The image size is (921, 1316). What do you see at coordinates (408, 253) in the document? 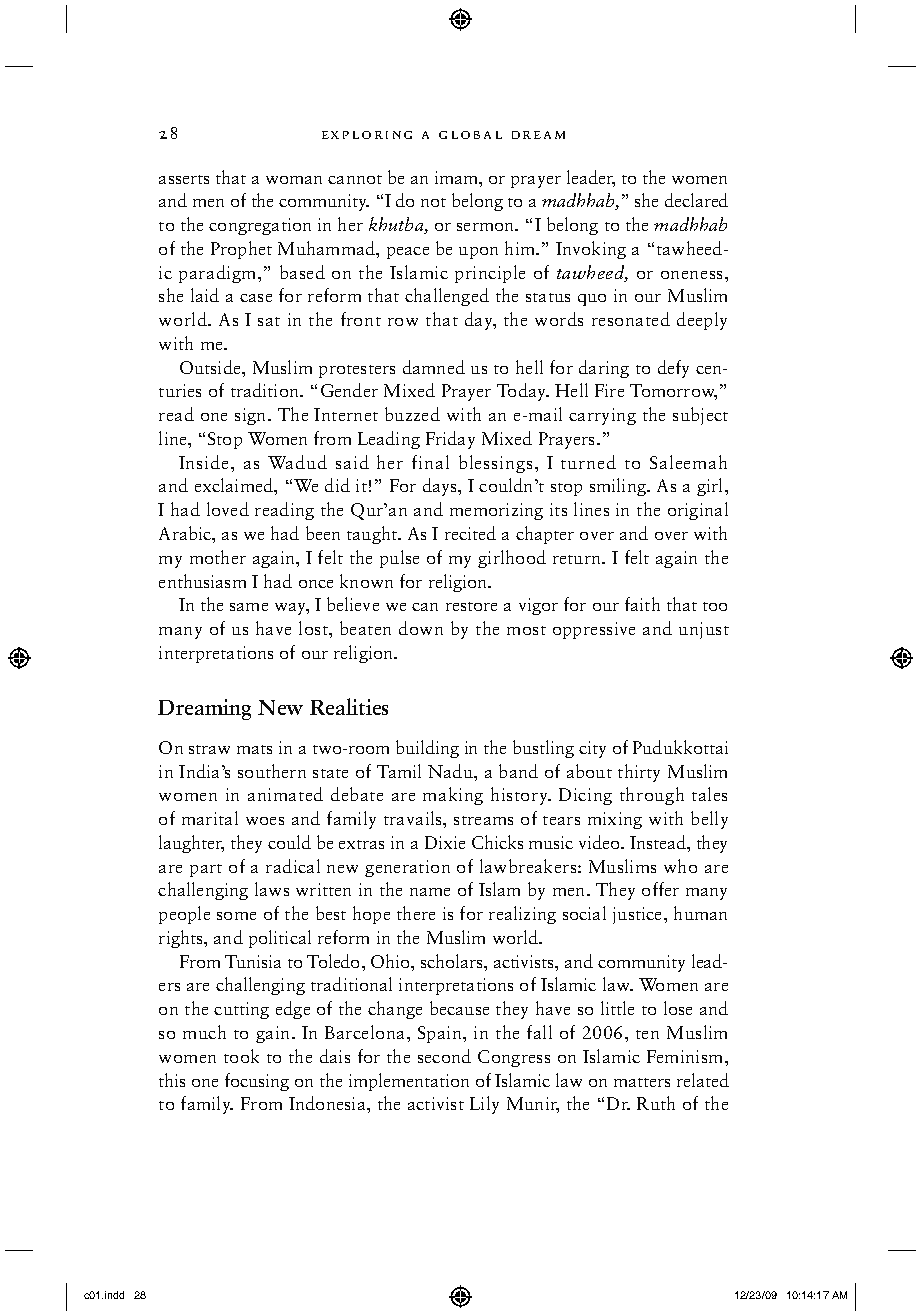
I see `peace` at bounding box center [408, 253].
